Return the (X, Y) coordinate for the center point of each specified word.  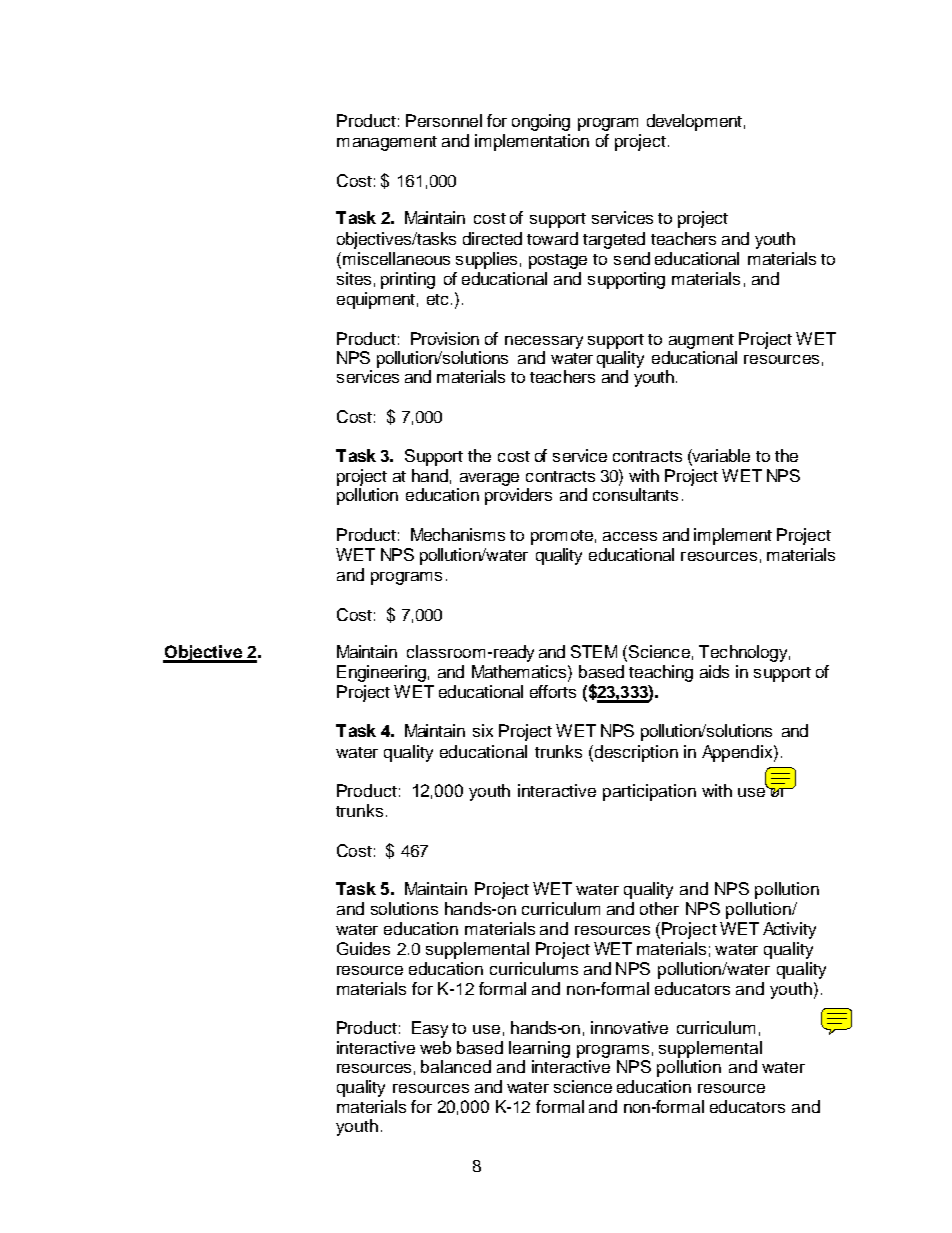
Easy (430, 1029)
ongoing (541, 122)
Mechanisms (458, 534)
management (387, 143)
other (659, 908)
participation (649, 792)
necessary (544, 342)
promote (562, 537)
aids (714, 671)
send (632, 258)
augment (701, 341)
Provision (445, 338)
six (483, 730)
